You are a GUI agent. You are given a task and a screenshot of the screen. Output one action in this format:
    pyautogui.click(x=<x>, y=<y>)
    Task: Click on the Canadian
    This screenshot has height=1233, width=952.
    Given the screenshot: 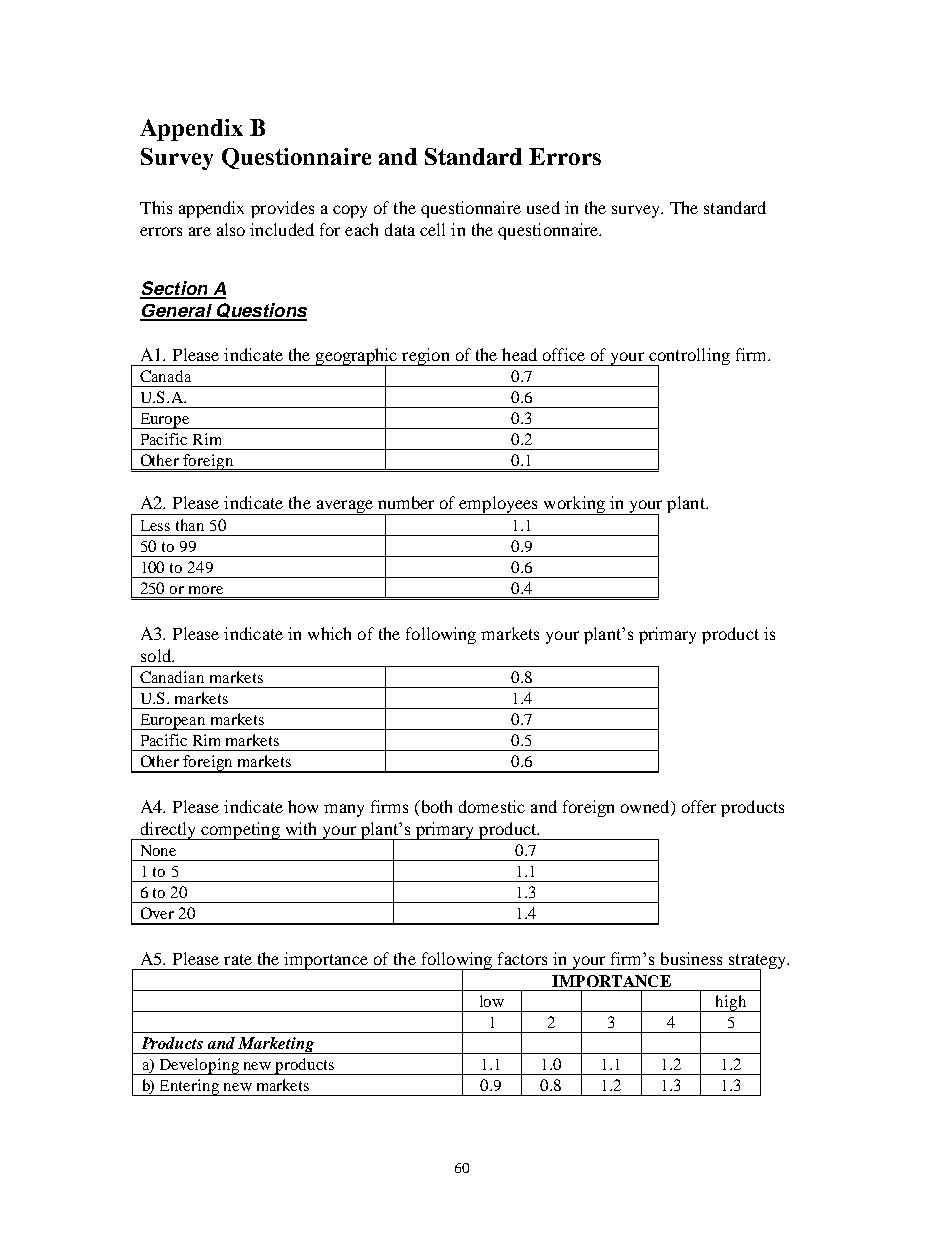 What is the action you would take?
    pyautogui.click(x=172, y=677)
